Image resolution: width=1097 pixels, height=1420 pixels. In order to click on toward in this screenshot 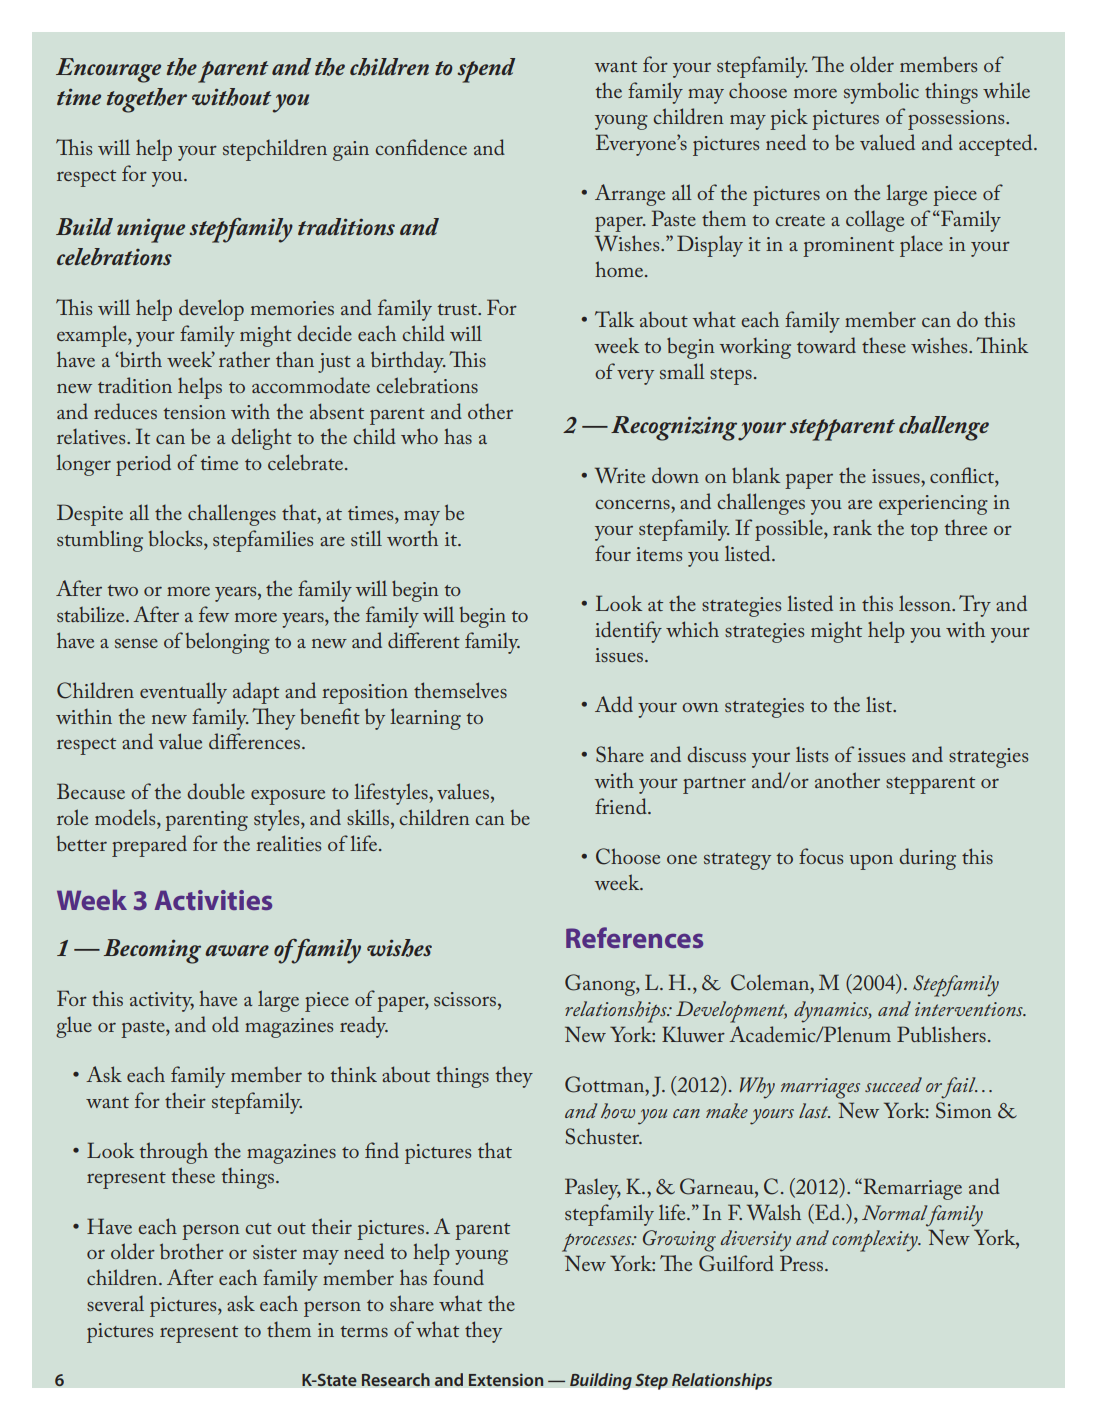, I will do `click(826, 345)`.
